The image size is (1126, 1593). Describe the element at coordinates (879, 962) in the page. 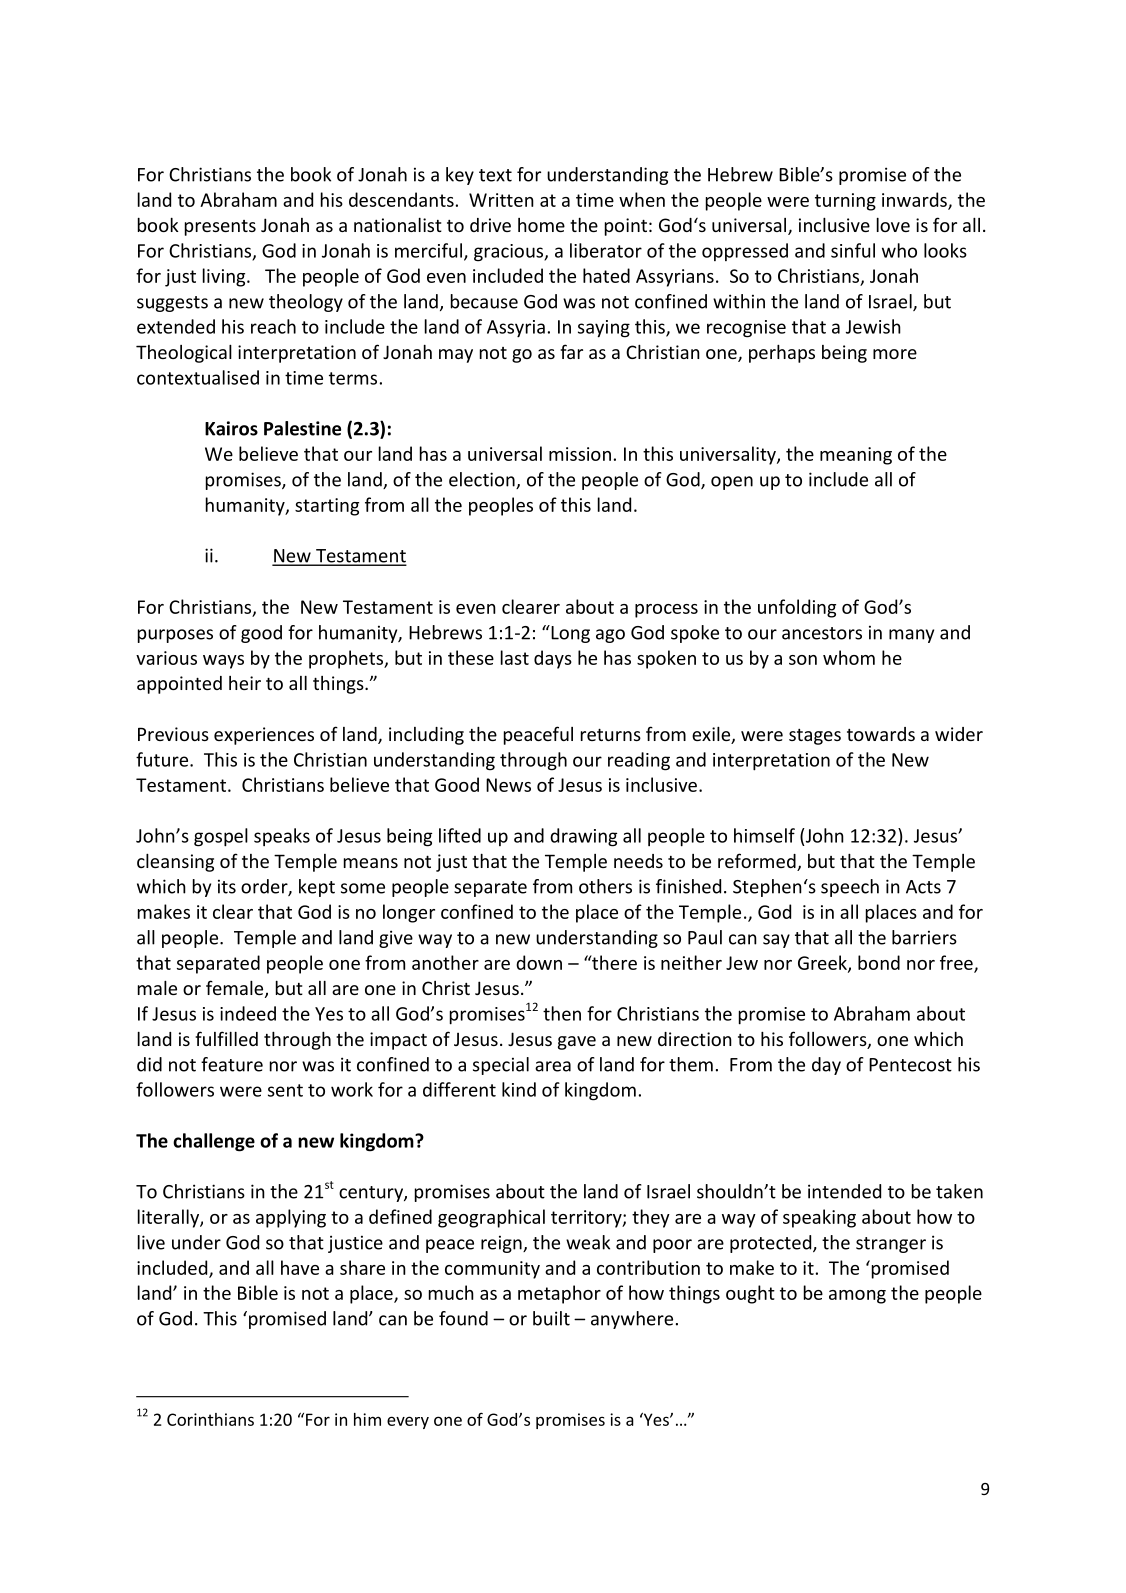

I see `bond` at that location.
